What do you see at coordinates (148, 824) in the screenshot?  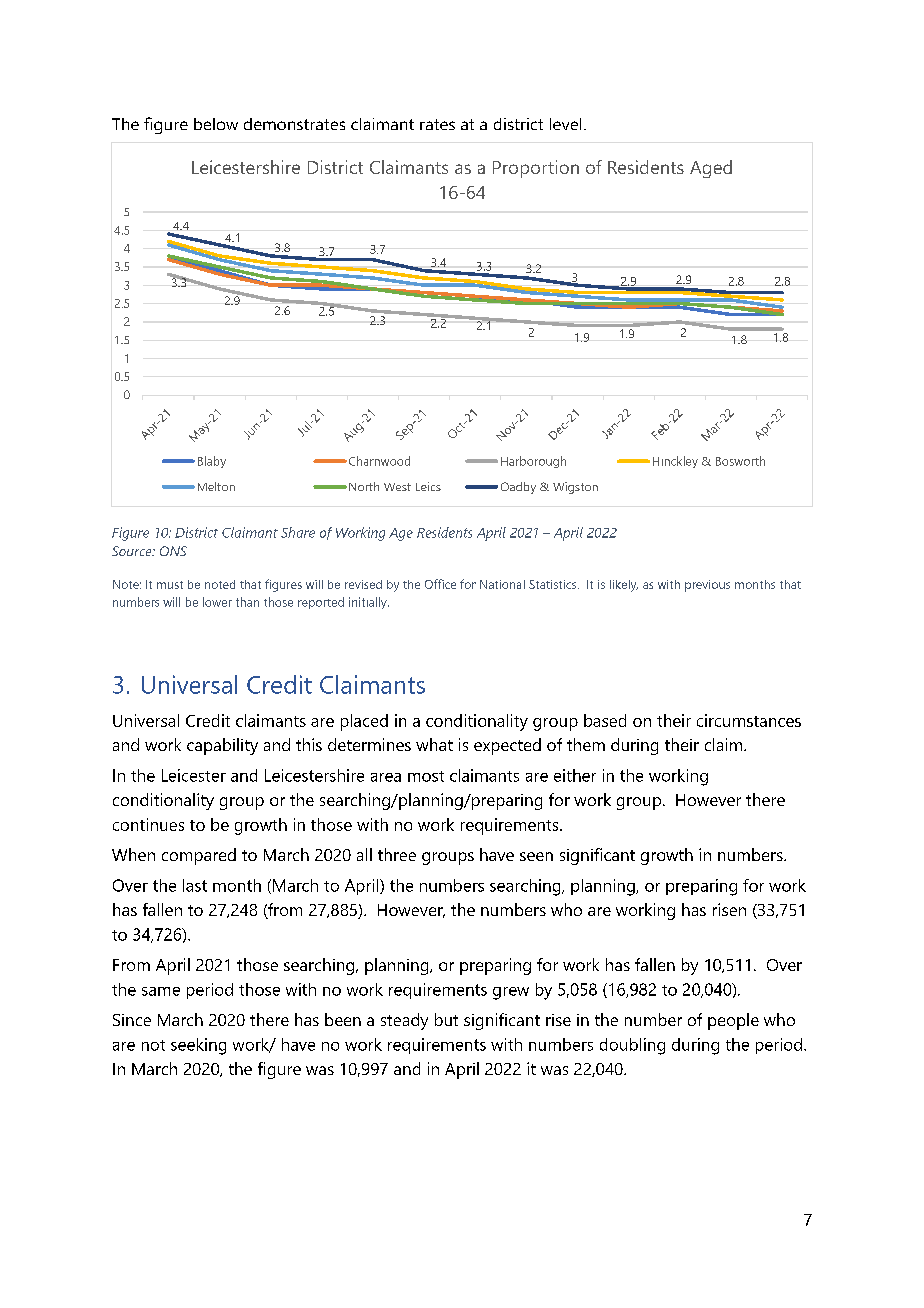 I see `continues` at bounding box center [148, 824].
